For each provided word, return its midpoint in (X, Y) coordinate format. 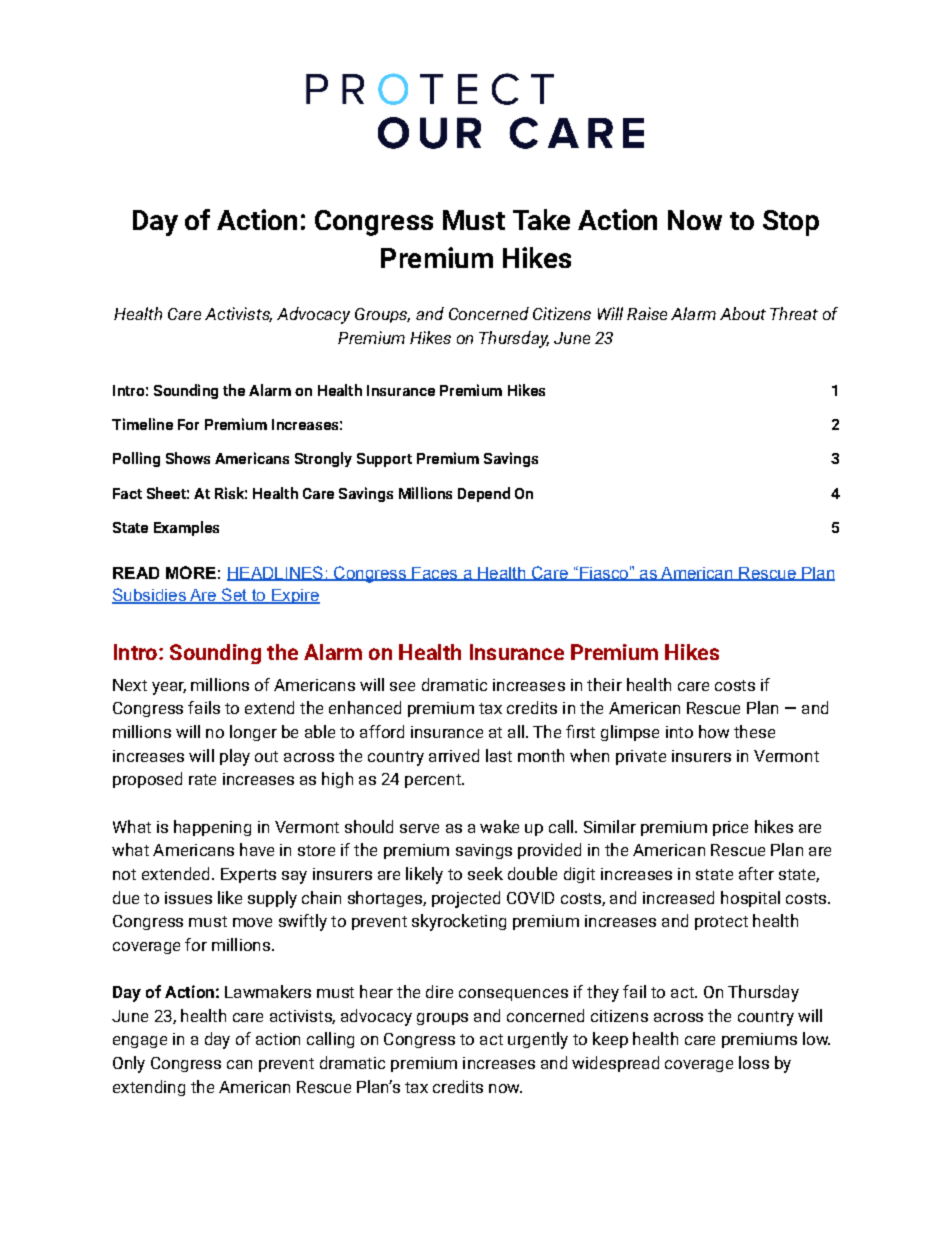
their (604, 684)
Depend (484, 494)
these (754, 731)
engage (140, 1042)
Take (541, 219)
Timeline (142, 424)
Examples (186, 528)
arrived (454, 755)
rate (202, 779)
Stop (791, 223)
